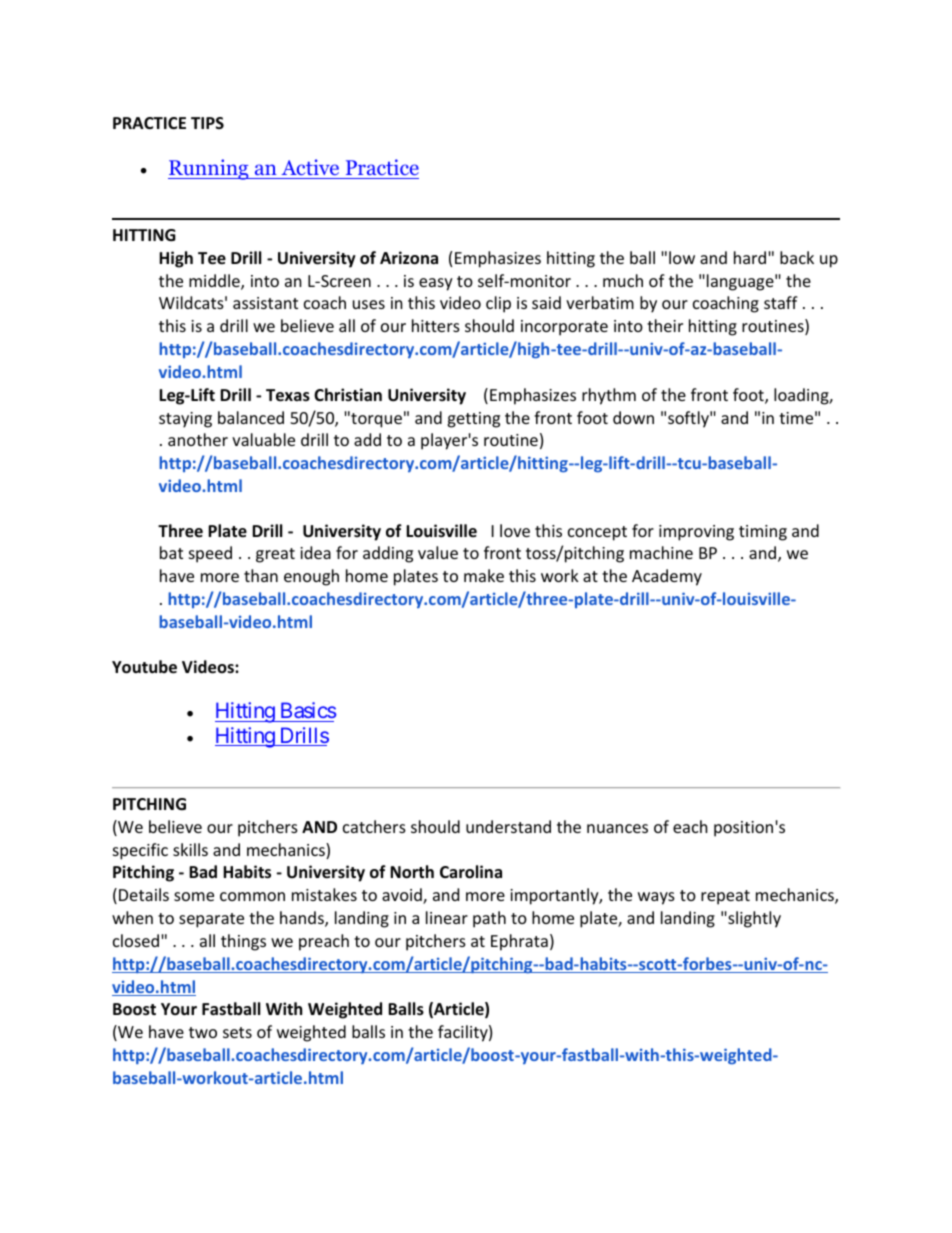 The height and width of the image is (1233, 952). What do you see at coordinates (209, 169) in the image?
I see `Running` at bounding box center [209, 169].
